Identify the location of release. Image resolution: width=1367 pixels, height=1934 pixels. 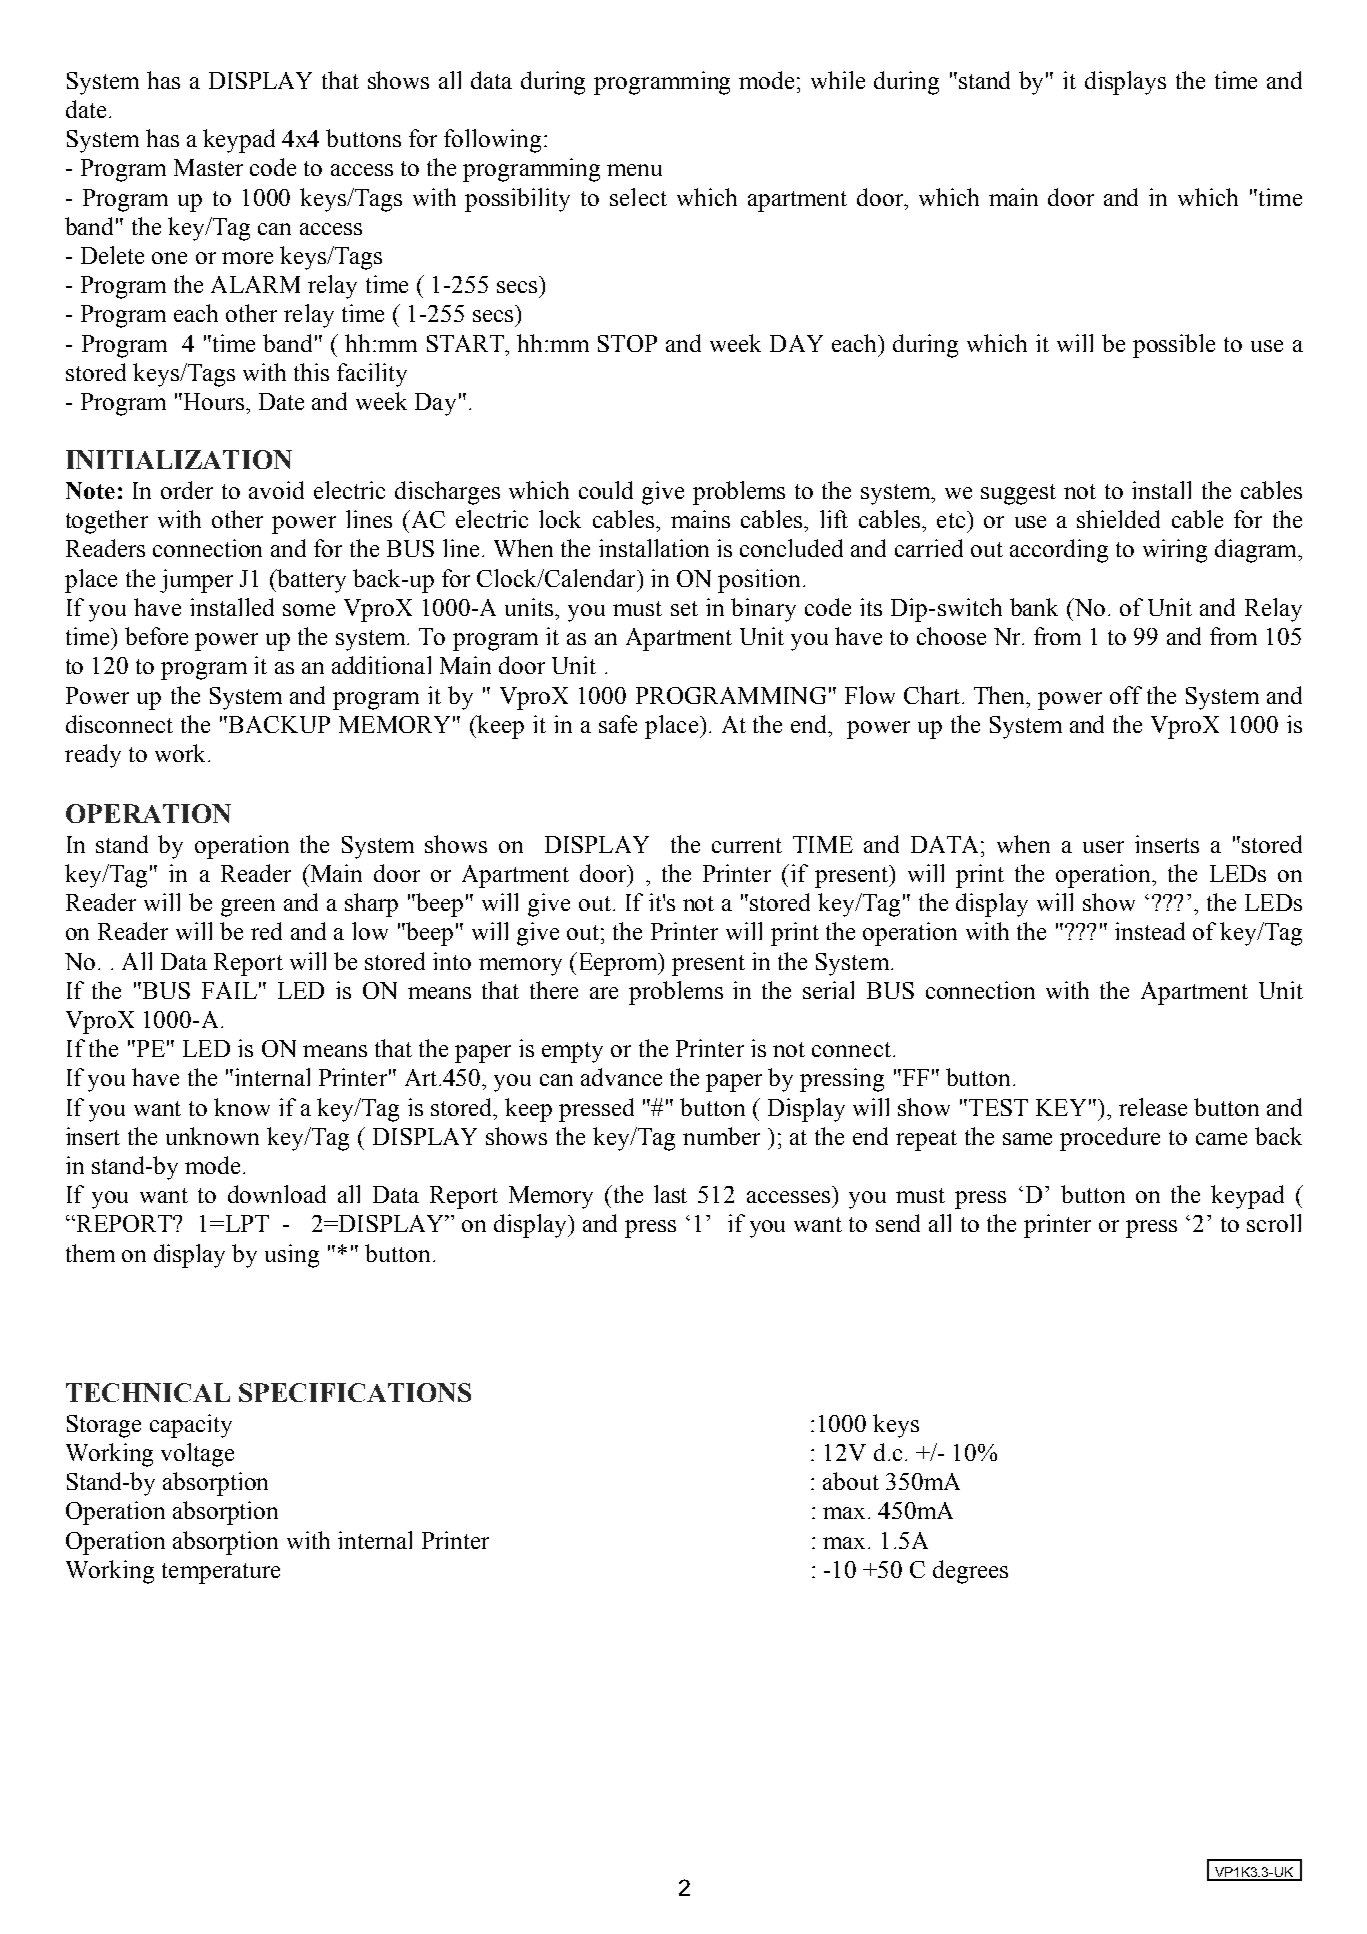
(1153, 1107).
